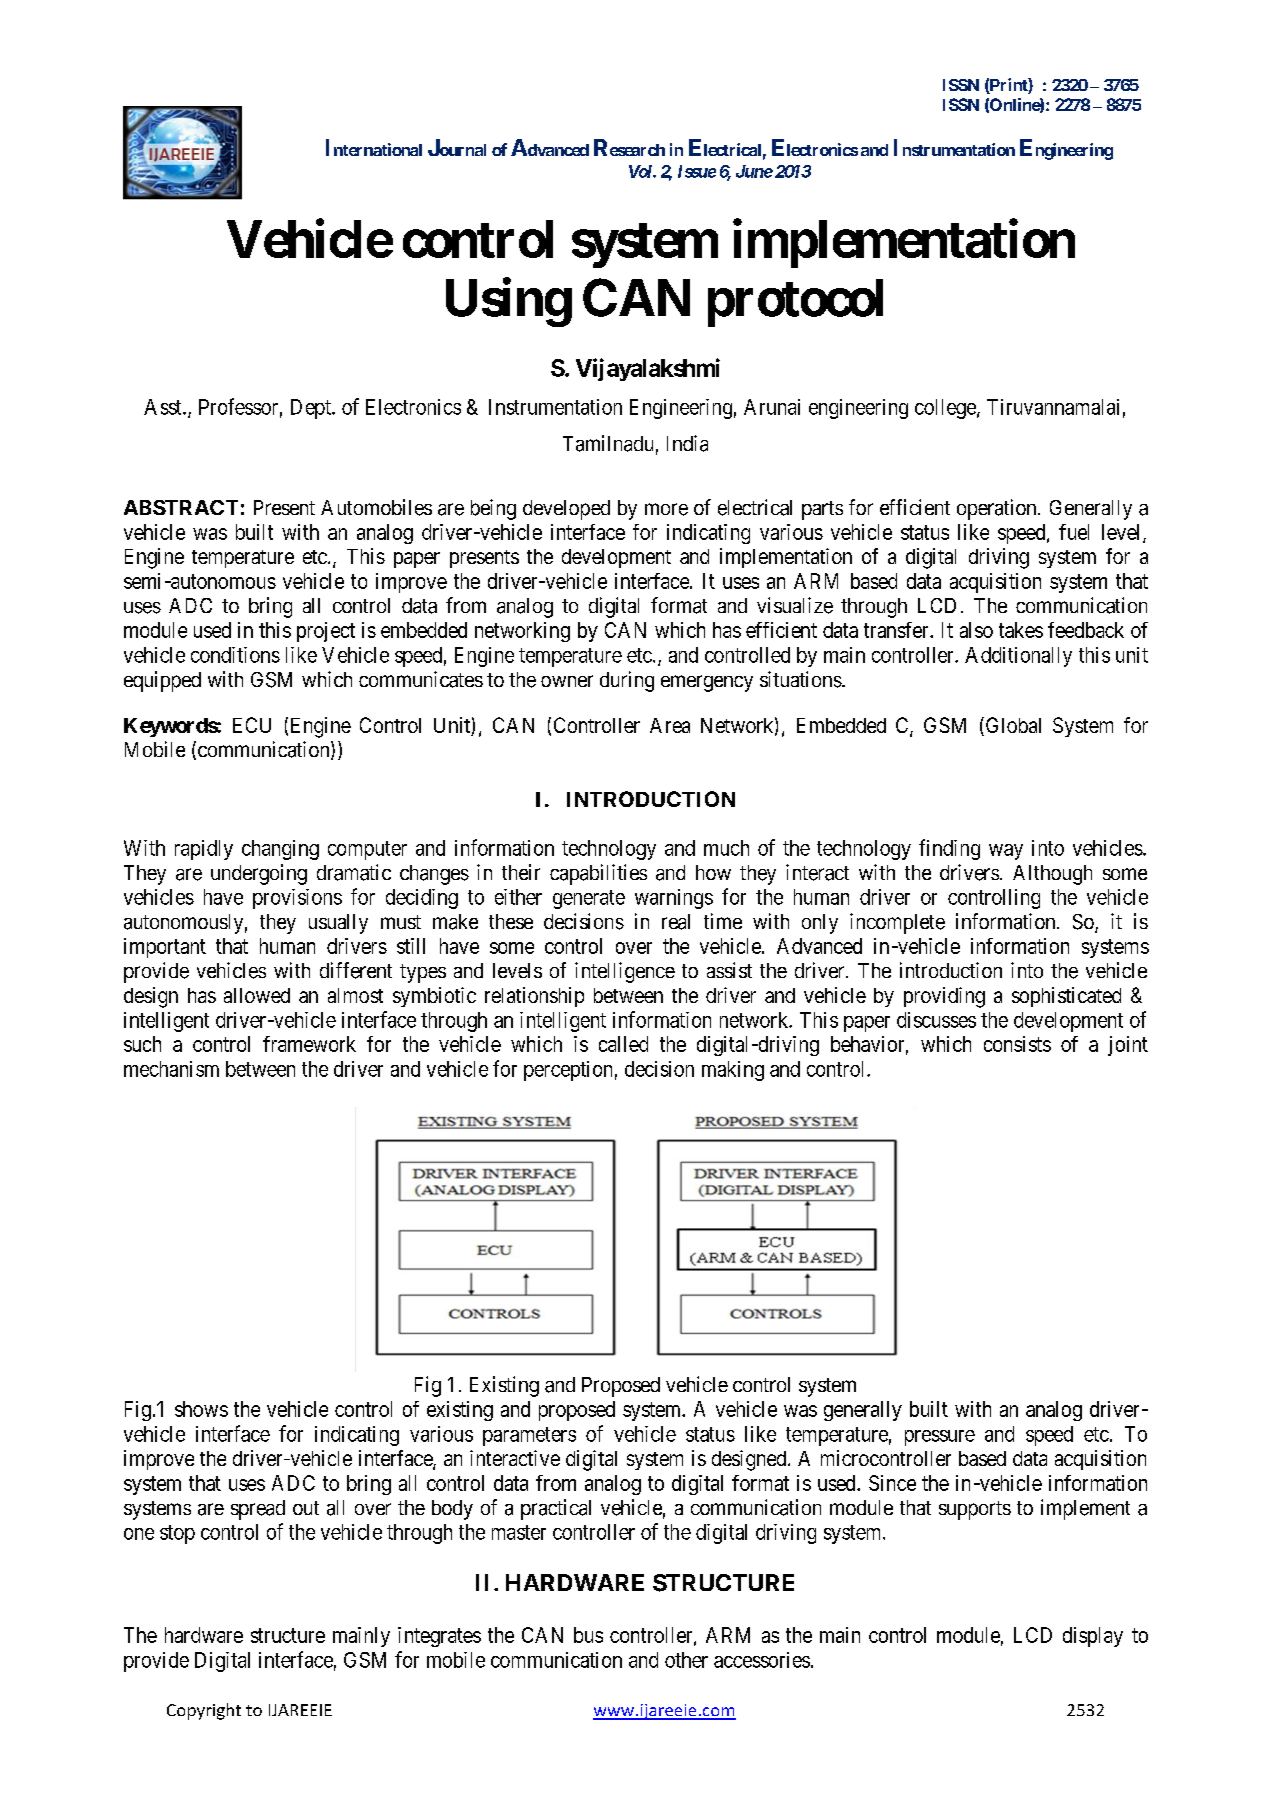 This document has width=1271, height=1797. Describe the element at coordinates (297, 899) in the document. I see `provisions` at that location.
